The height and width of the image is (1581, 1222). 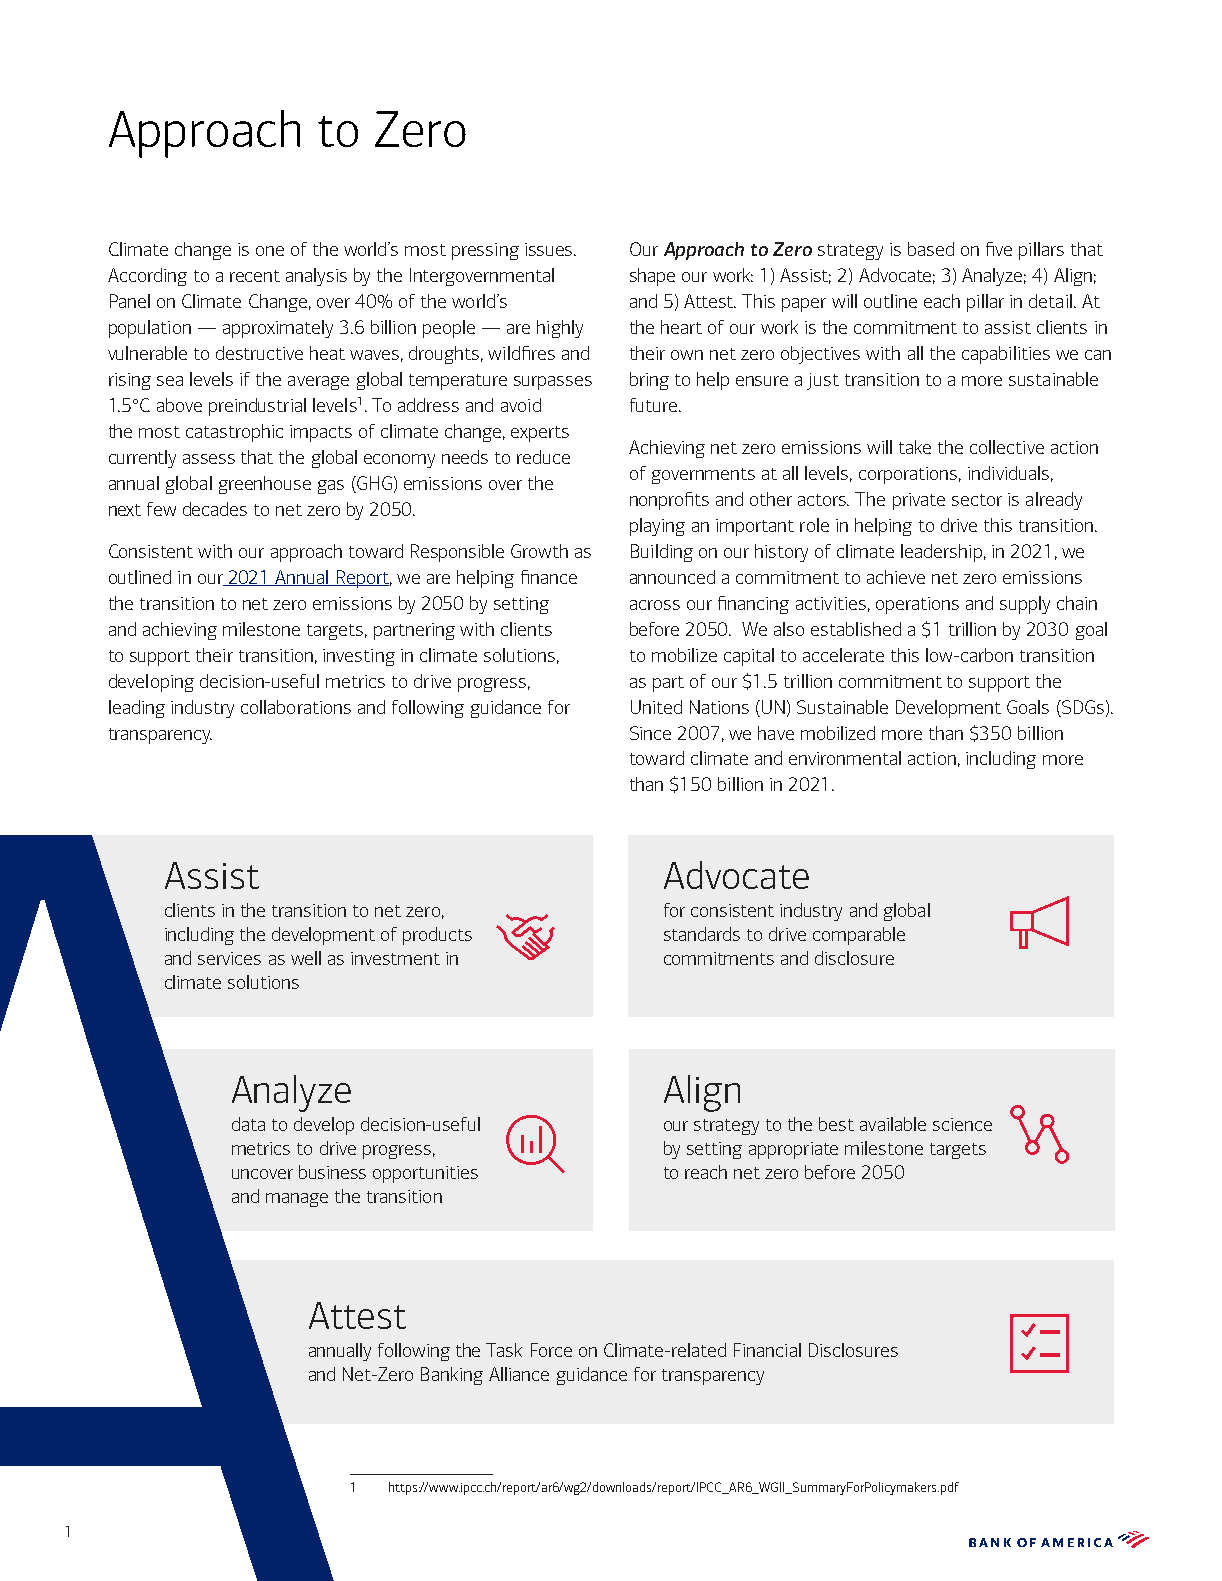 I want to click on investing, so click(x=359, y=657).
